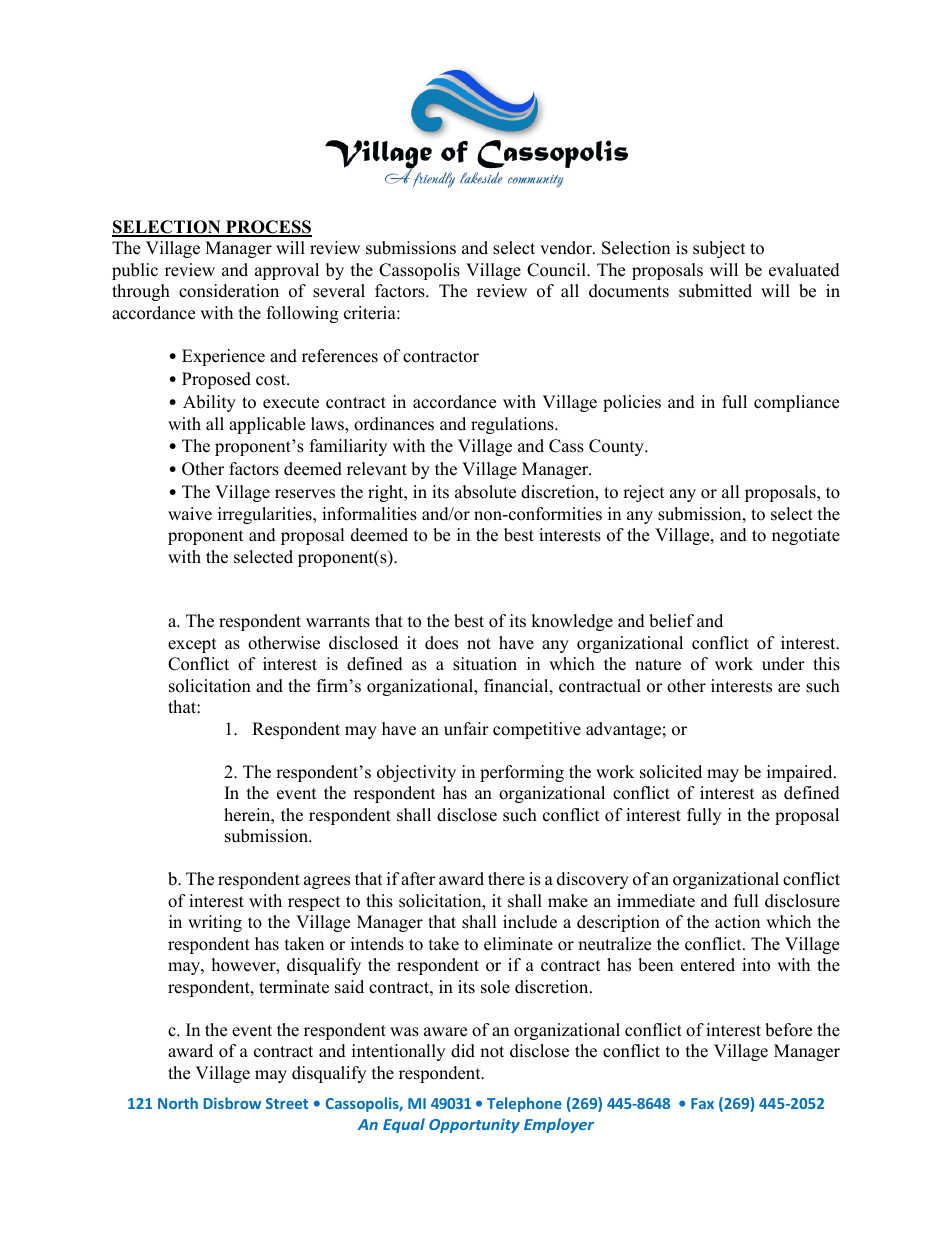  I want to click on Council, so click(557, 270).
